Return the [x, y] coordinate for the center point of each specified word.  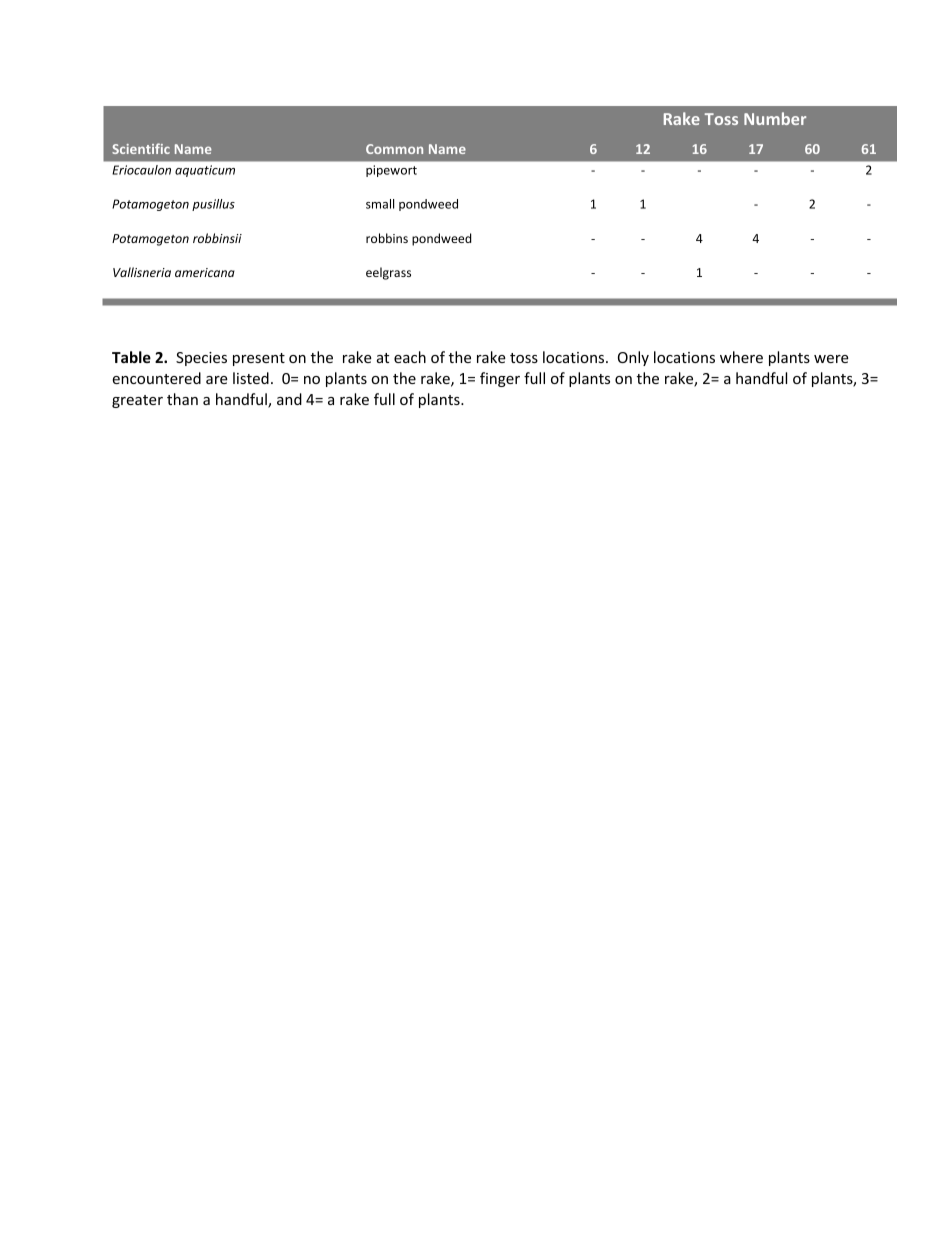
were [831, 359]
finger [500, 379]
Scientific [141, 148]
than [182, 399]
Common [394, 149]
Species [201, 359]
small [380, 204]
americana [205, 272]
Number [775, 118]
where [741, 357]
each [410, 357]
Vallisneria [142, 272]
